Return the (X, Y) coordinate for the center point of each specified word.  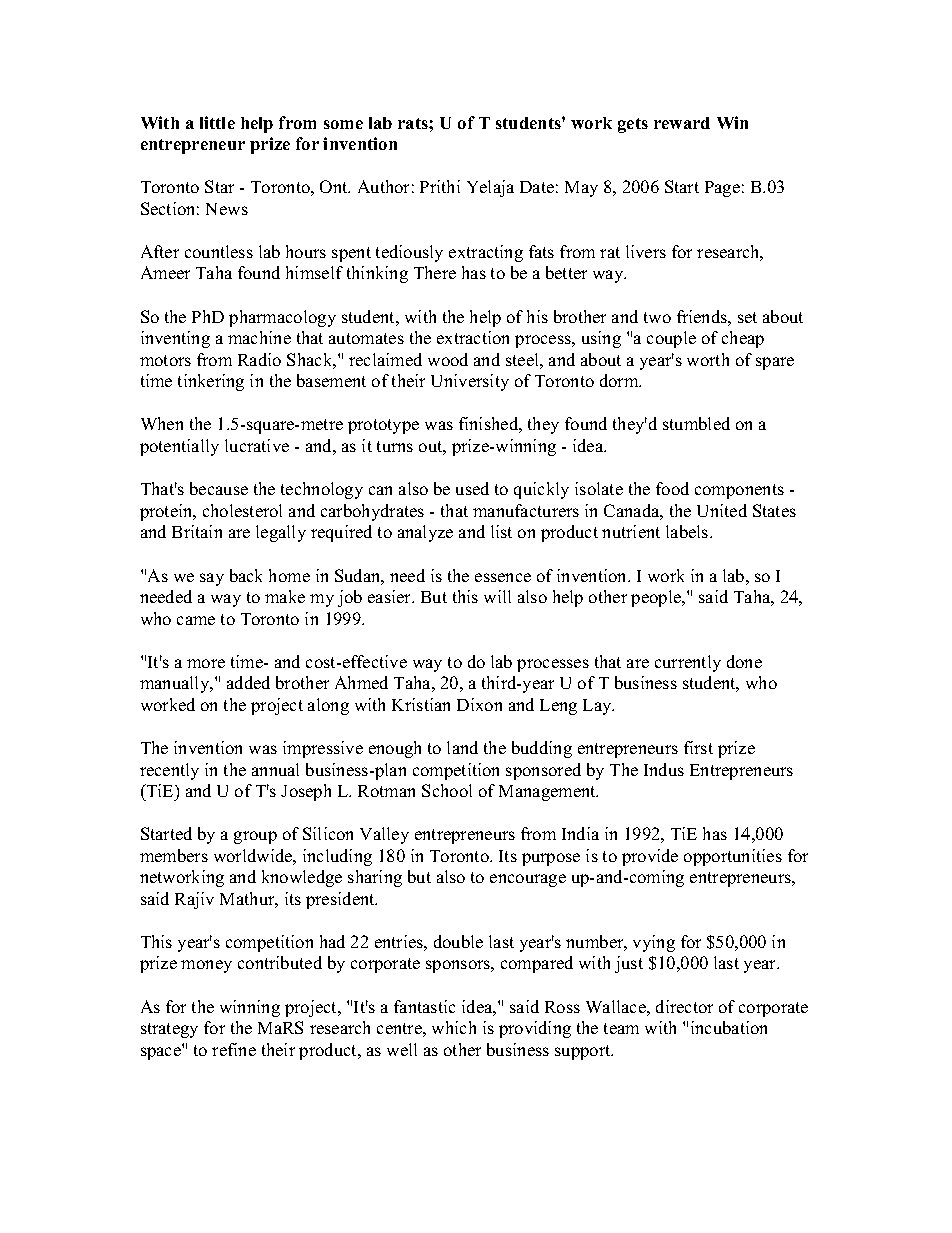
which (454, 1027)
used (472, 488)
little (217, 122)
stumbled (696, 423)
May (581, 189)
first (698, 747)
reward (682, 123)
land (462, 747)
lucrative (257, 445)
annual (275, 769)
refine (234, 1049)
